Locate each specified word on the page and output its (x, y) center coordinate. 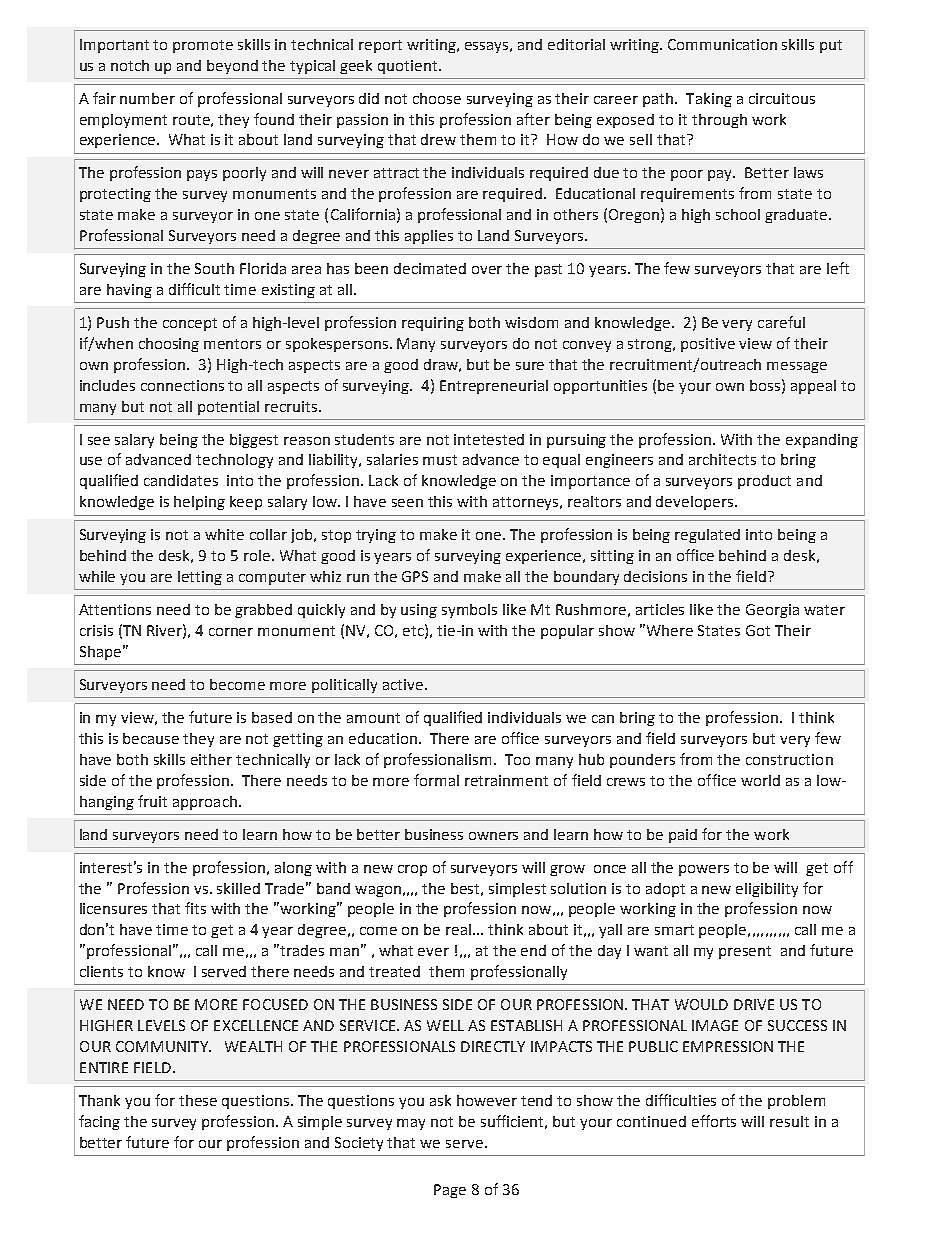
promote (203, 46)
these (198, 1100)
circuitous (782, 98)
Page (450, 1191)
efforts (714, 1121)
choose (437, 98)
